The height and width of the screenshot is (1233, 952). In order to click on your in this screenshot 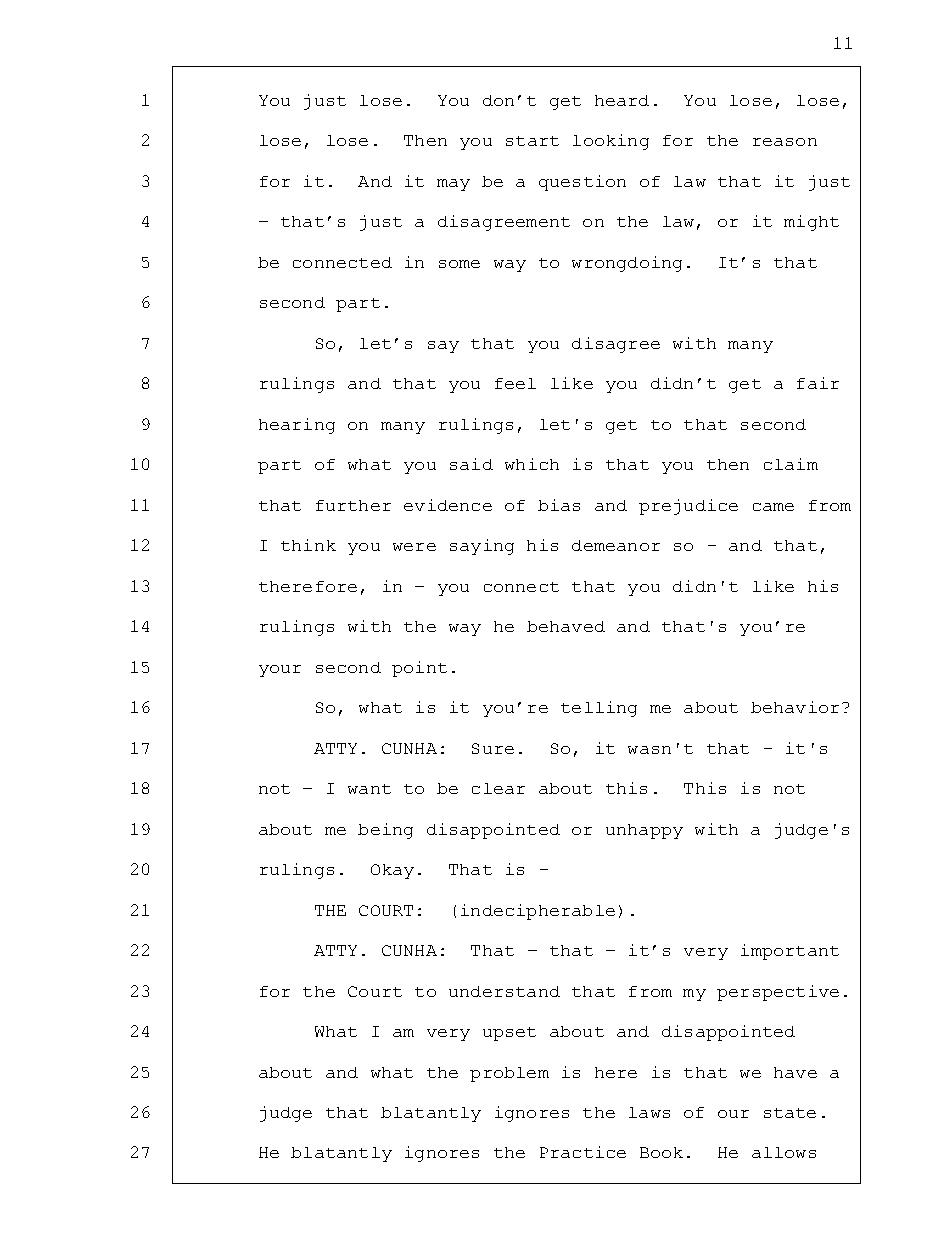, I will do `click(280, 671)`.
